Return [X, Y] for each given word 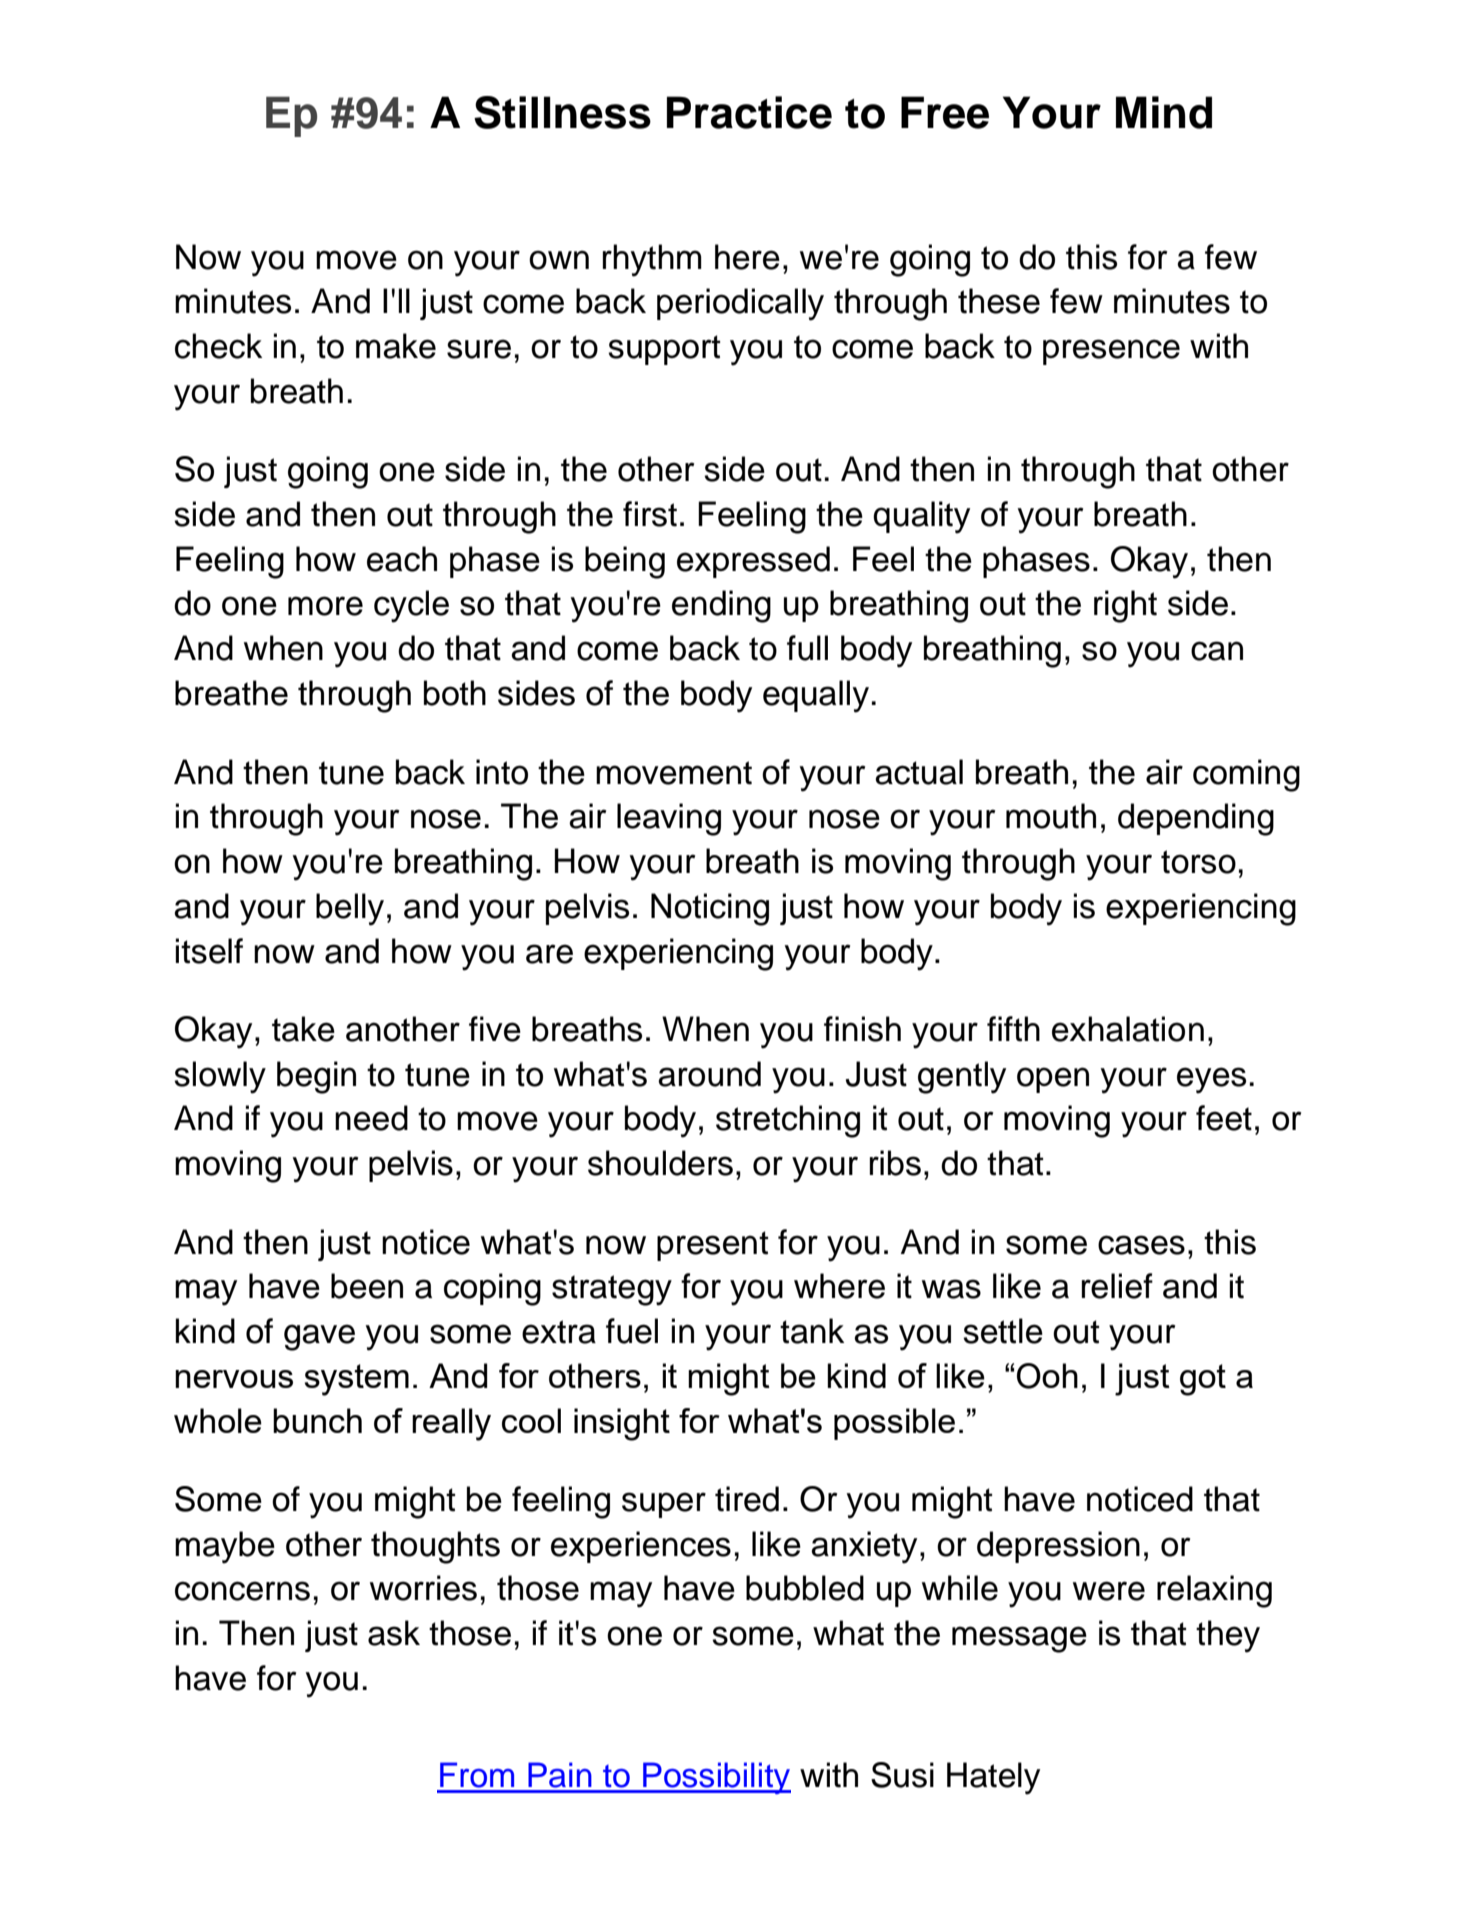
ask [394, 1633]
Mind [1164, 112]
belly [350, 909]
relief [1117, 1286]
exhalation [1128, 1029]
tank [812, 1331]
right [1125, 606]
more [325, 606]
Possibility [716, 1778]
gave [319, 1337]
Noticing [710, 909]
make [396, 346]
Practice [749, 112]
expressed [753, 562]
